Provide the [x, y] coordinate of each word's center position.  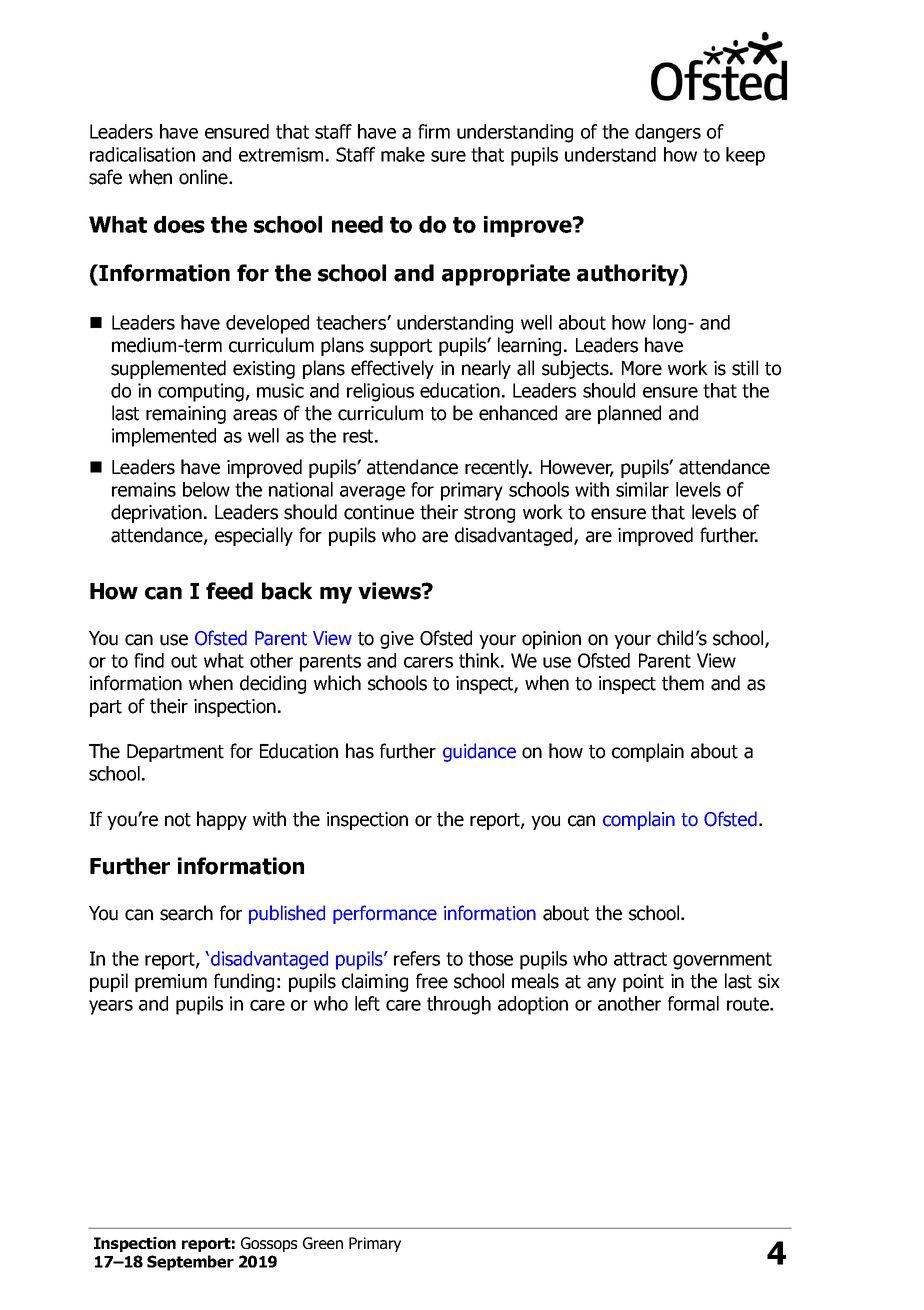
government [722, 961]
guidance [479, 752]
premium [171, 983]
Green [323, 1243]
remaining [186, 415]
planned [629, 414]
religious [380, 392]
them [683, 683]
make [403, 154]
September [190, 1263]
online [204, 177]
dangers [668, 133]
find [149, 660]
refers [417, 958]
